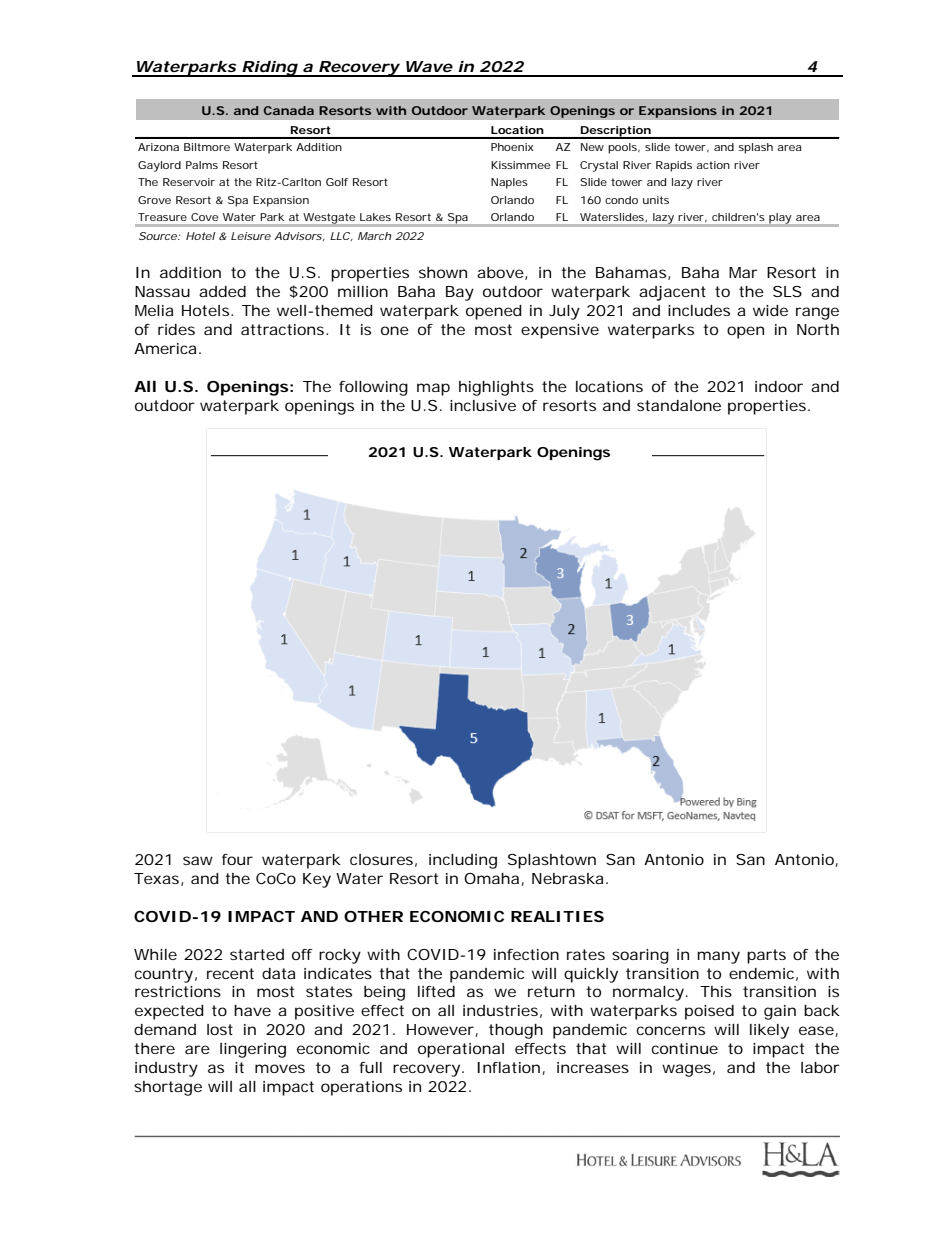 This document has width=952, height=1233. I want to click on Palms, so click(202, 165).
